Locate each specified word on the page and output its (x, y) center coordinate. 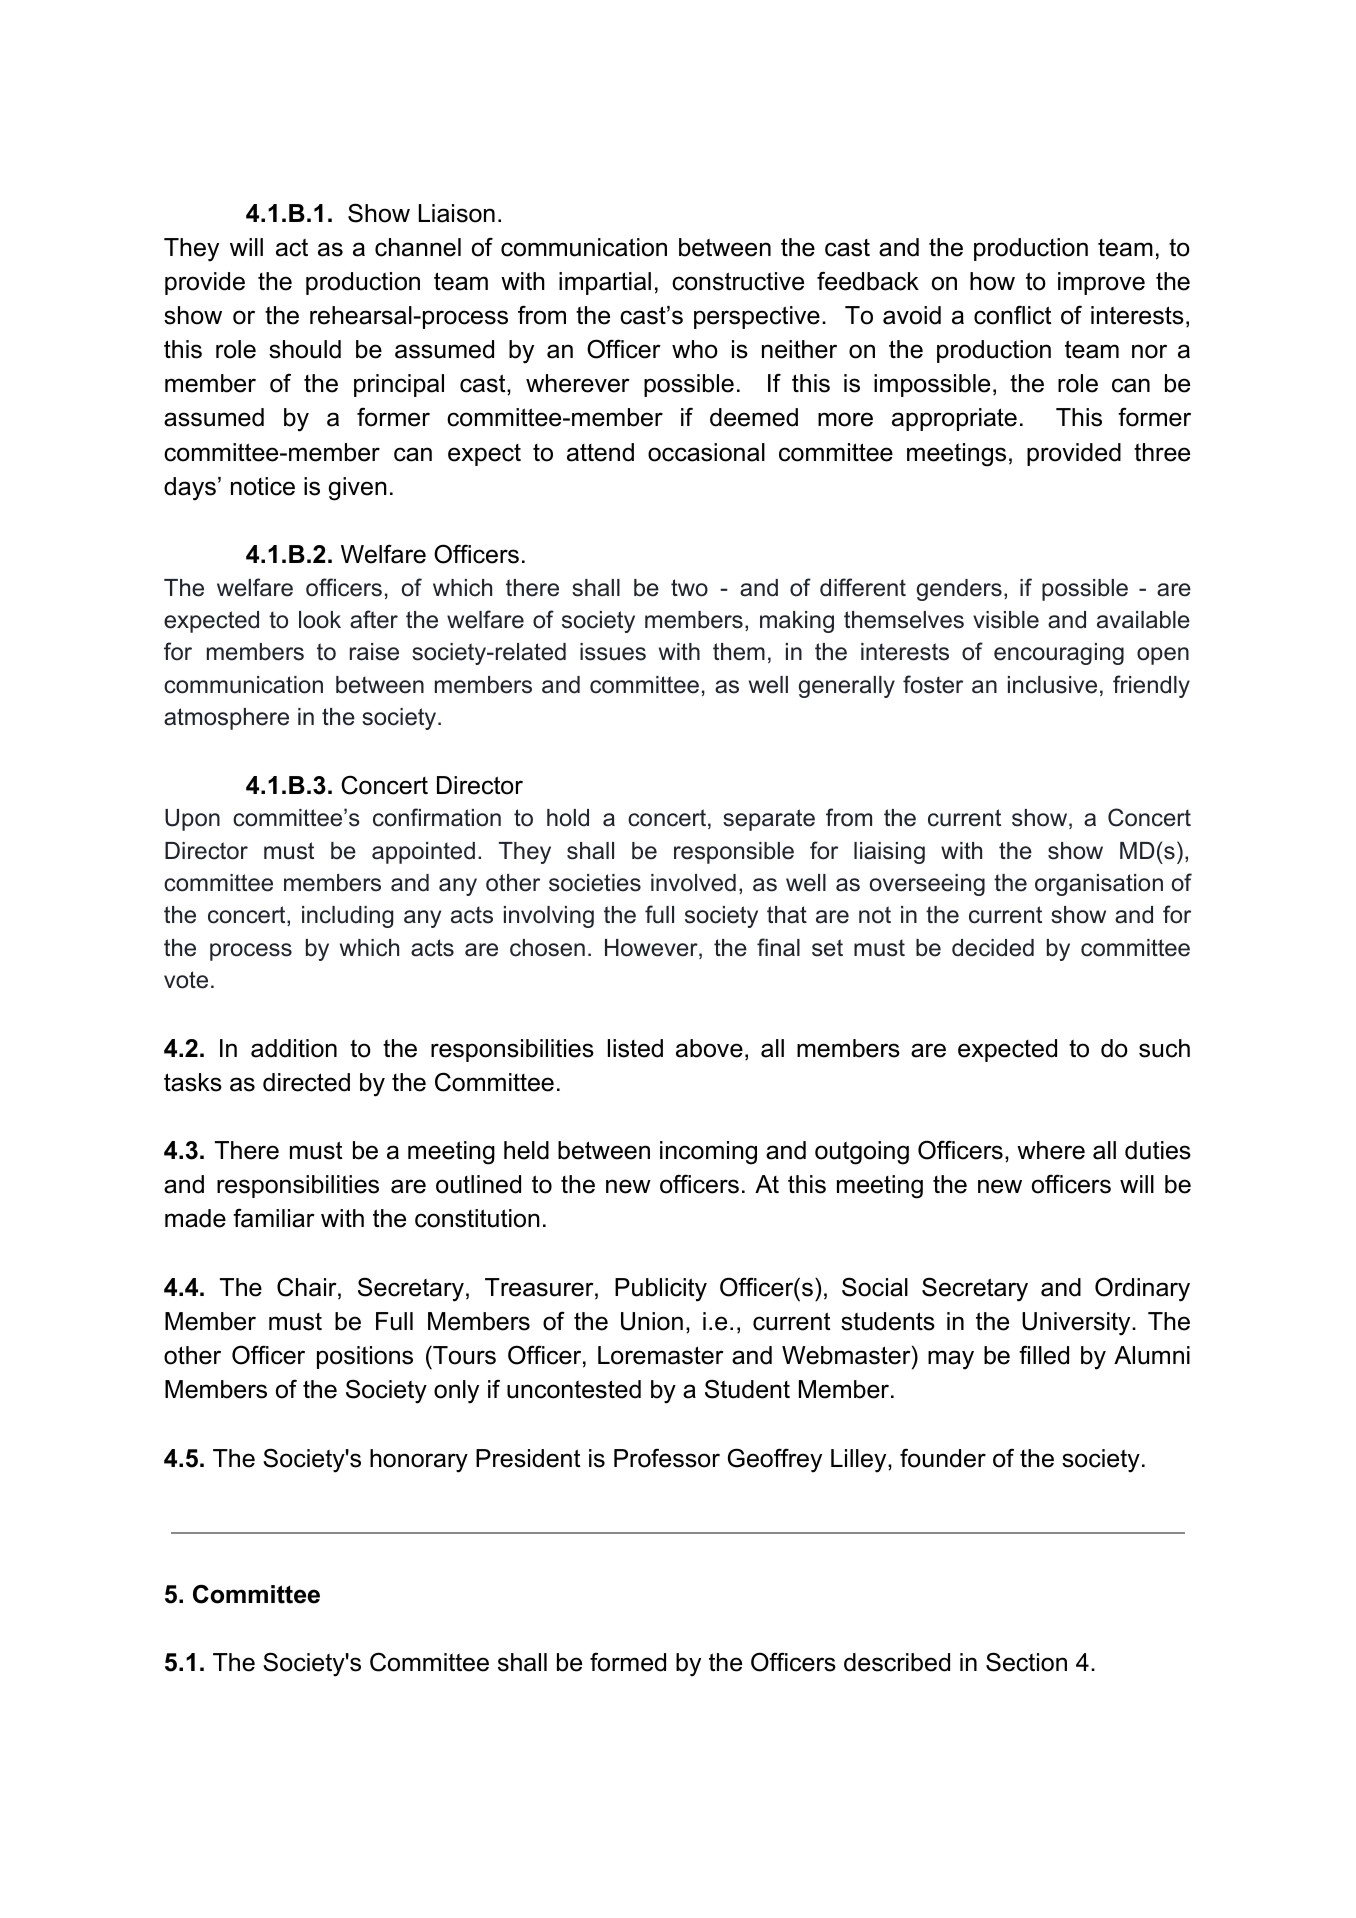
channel (418, 247)
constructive (738, 281)
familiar (274, 1218)
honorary (419, 1461)
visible (1006, 620)
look (320, 620)
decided (993, 948)
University (1077, 1324)
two (689, 588)
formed (628, 1662)
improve (1101, 283)
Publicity (661, 1290)
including (347, 917)
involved (693, 883)
